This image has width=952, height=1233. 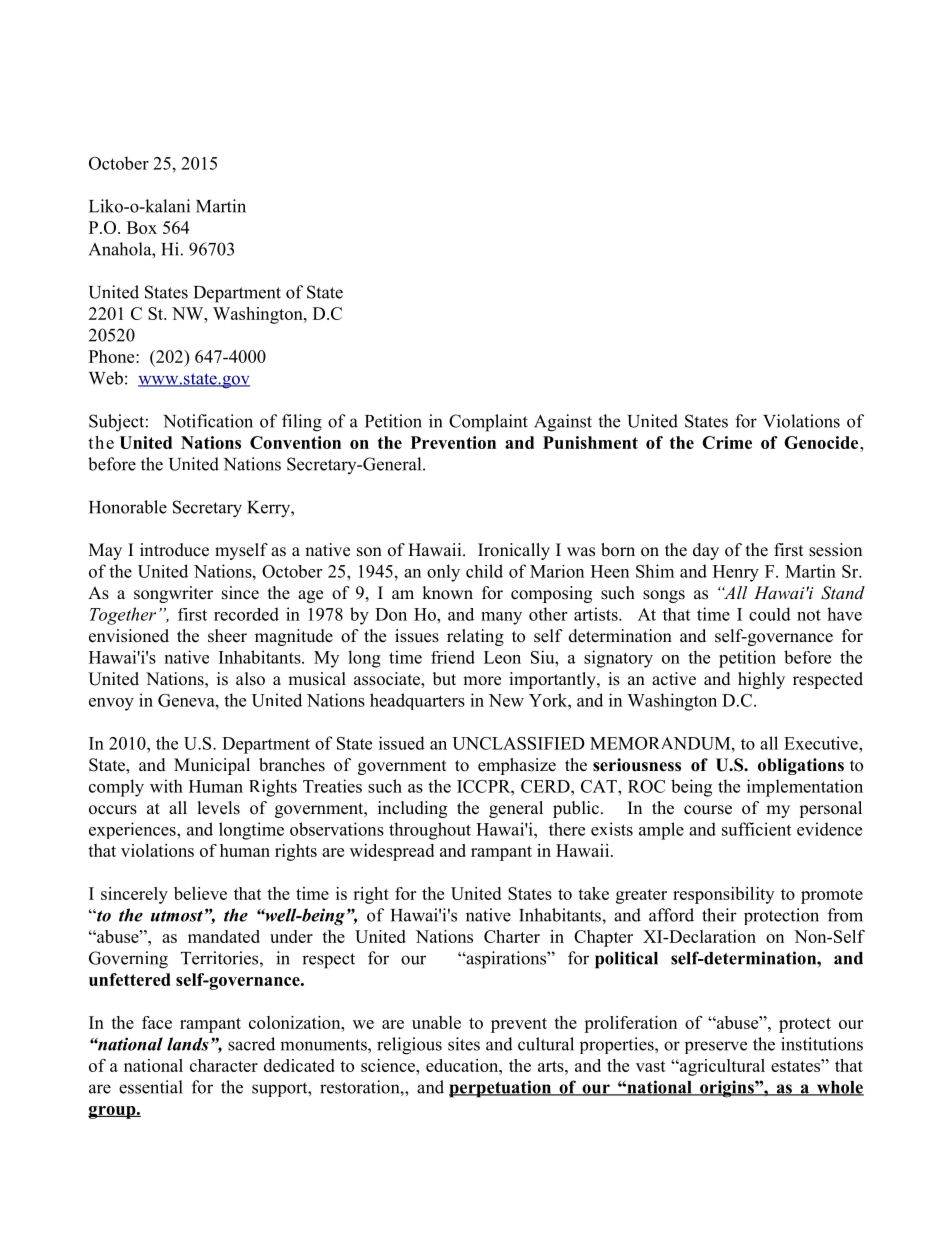 I want to click on Box, so click(x=142, y=227).
